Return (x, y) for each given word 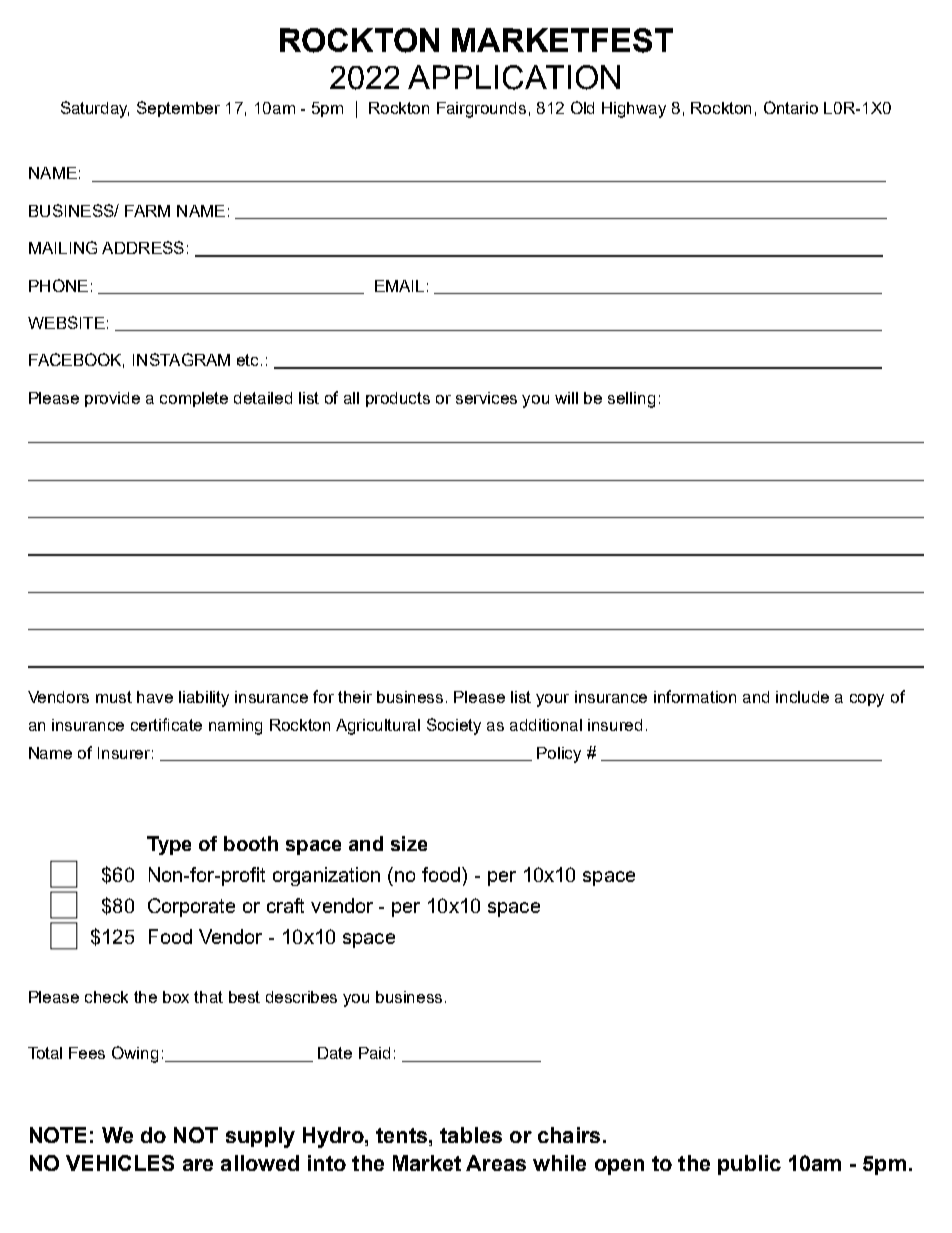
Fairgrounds (481, 110)
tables (471, 1135)
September (178, 109)
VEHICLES (120, 1163)
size (409, 843)
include (802, 697)
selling (631, 400)
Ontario (791, 107)
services (486, 398)
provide (112, 399)
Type (169, 845)
